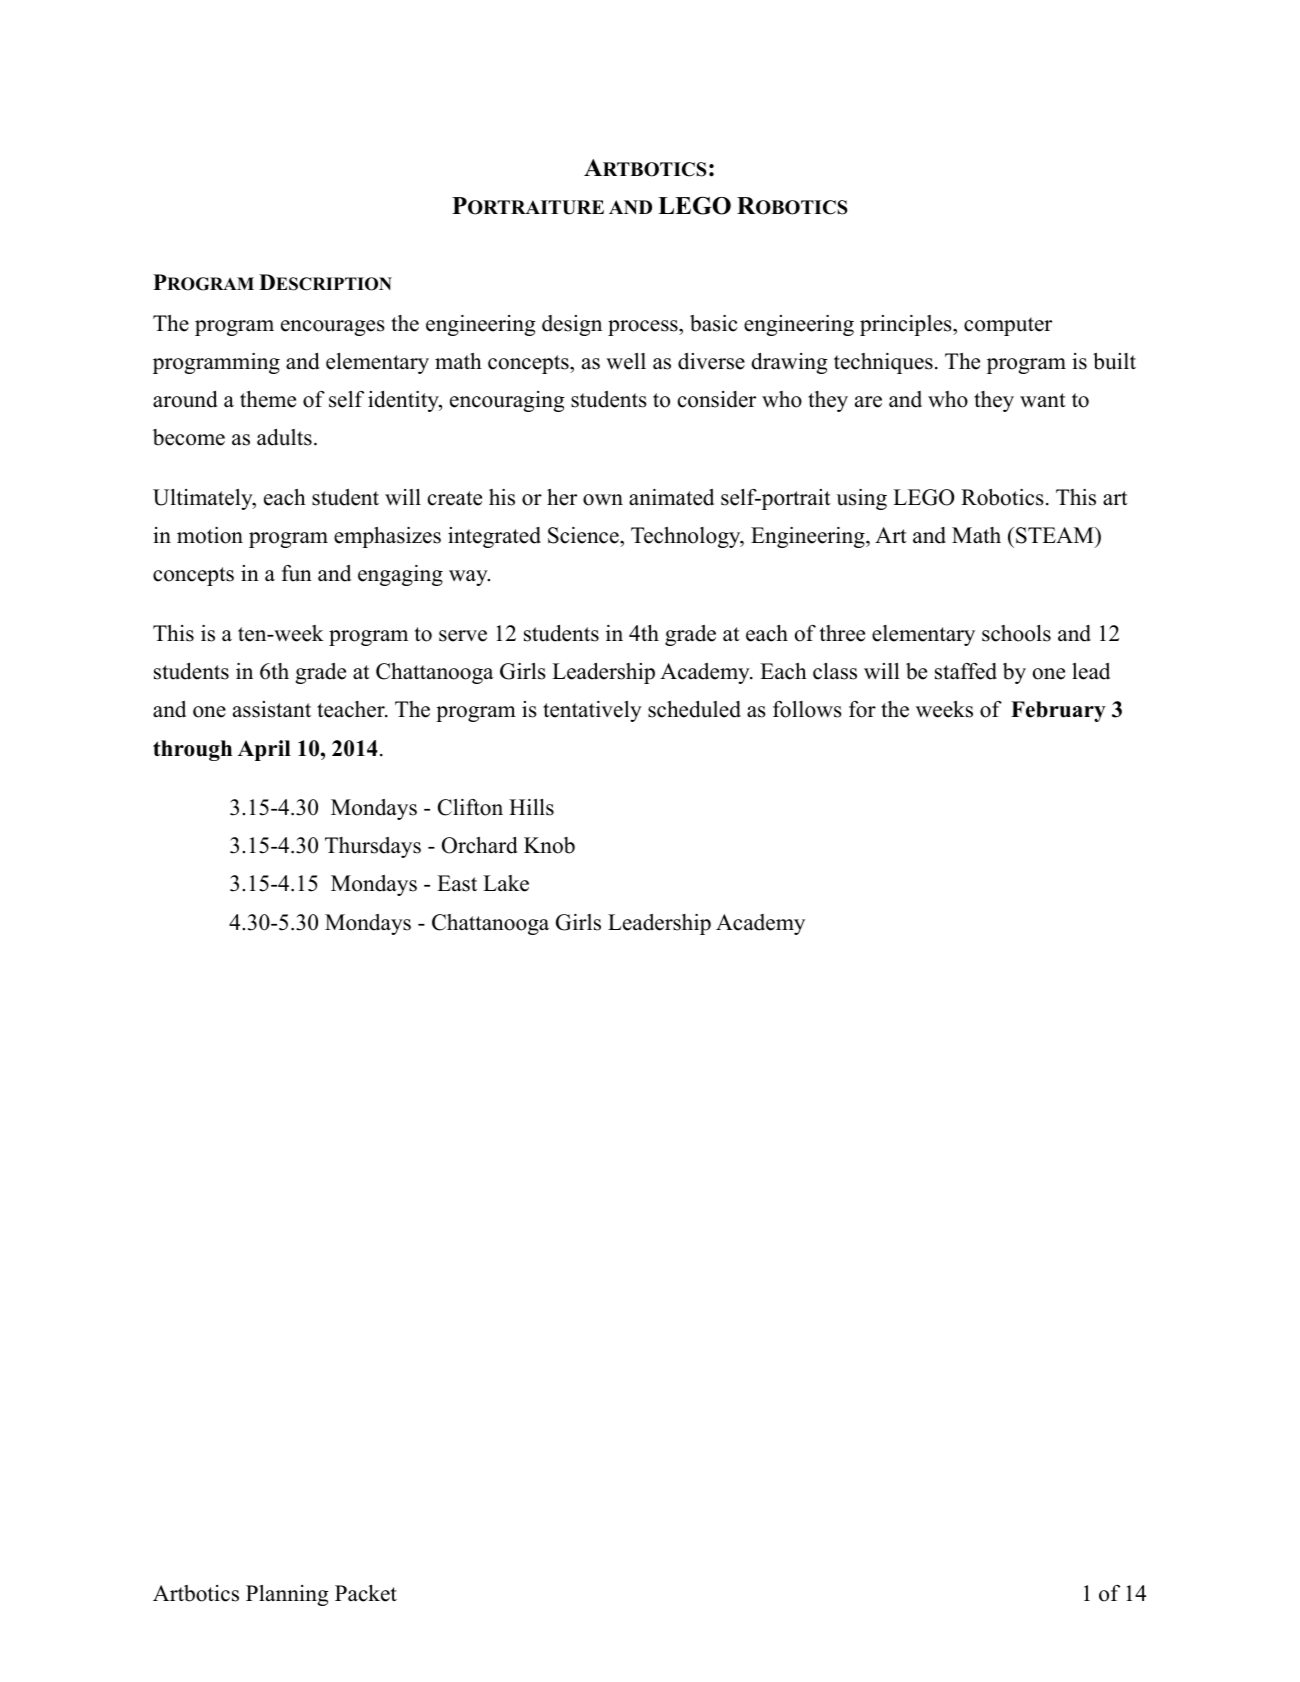  What do you see at coordinates (549, 845) in the screenshot?
I see `Knob` at bounding box center [549, 845].
